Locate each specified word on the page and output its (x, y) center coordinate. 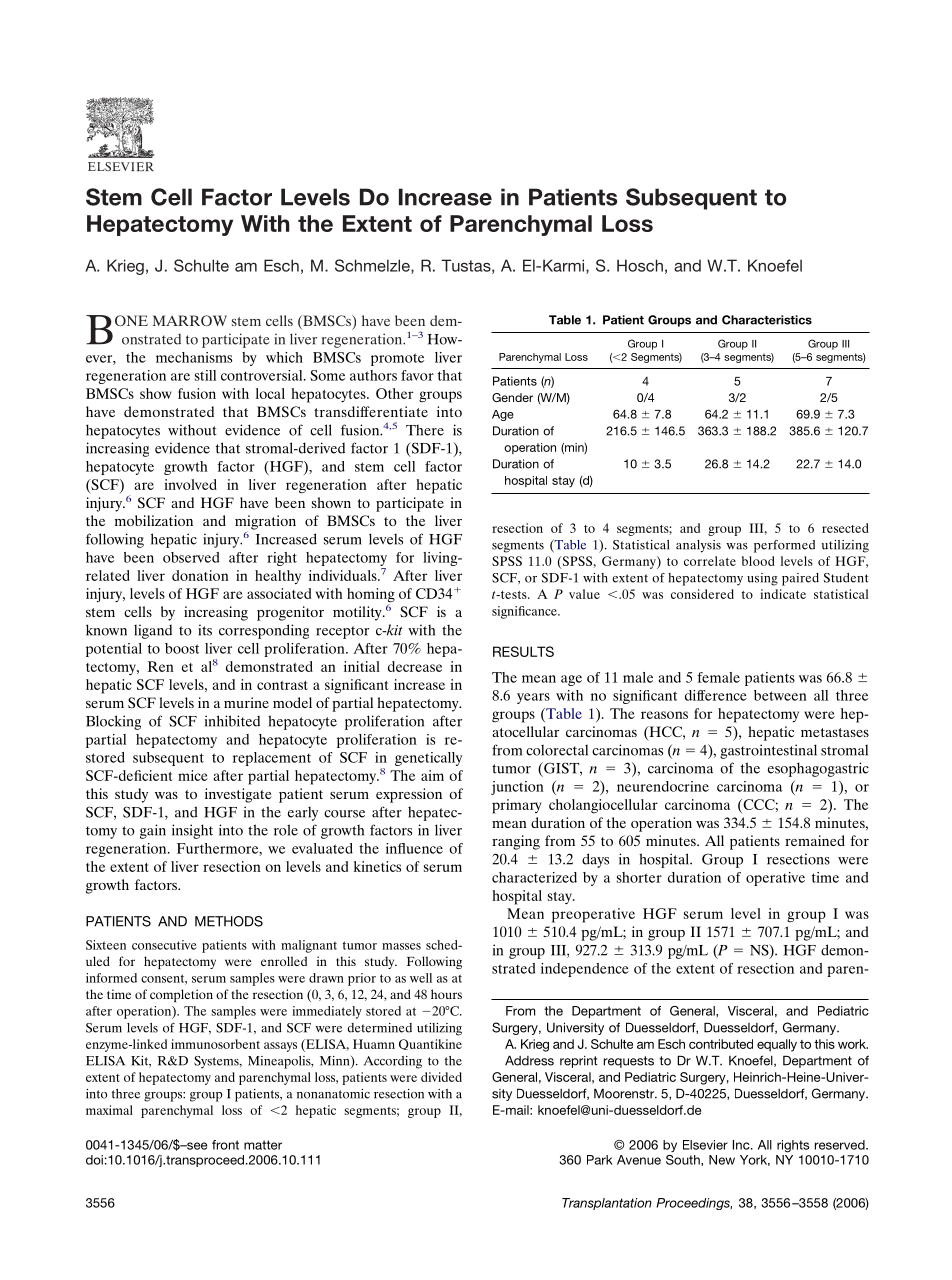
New (722, 1160)
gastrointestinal (768, 751)
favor (417, 375)
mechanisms (194, 357)
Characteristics (767, 320)
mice (193, 775)
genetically (428, 759)
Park (600, 1160)
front (225, 1145)
